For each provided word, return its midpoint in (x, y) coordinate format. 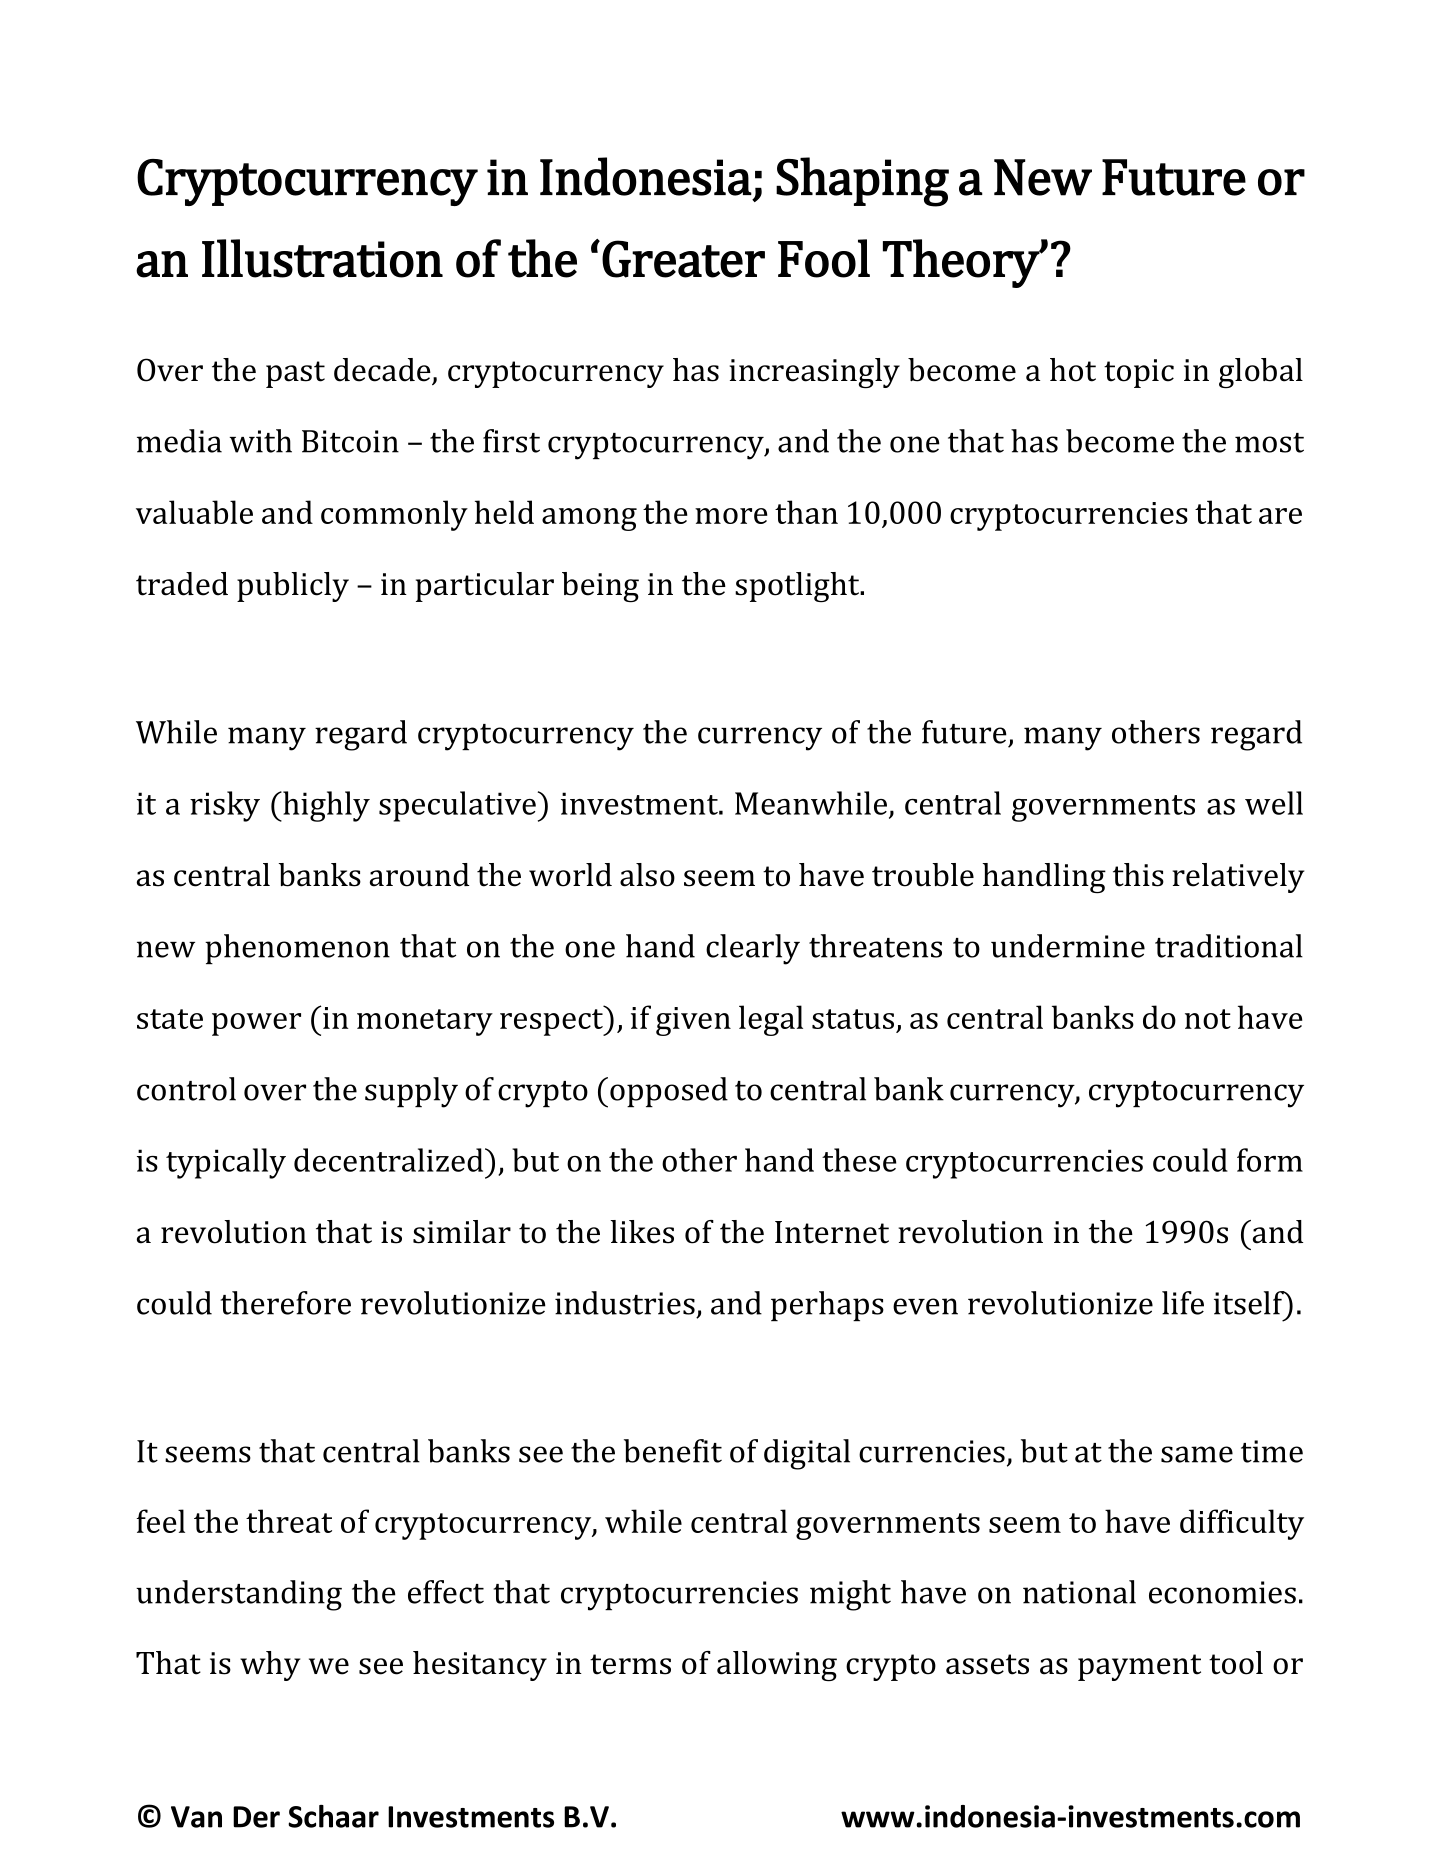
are (1280, 516)
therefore (286, 1303)
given (693, 1021)
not (1208, 1019)
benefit (673, 1451)
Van (196, 1817)
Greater (683, 259)
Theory (962, 263)
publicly (293, 587)
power (256, 1024)
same (1197, 1454)
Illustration (322, 258)
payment (1139, 1667)
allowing (777, 1666)
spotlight (798, 587)
